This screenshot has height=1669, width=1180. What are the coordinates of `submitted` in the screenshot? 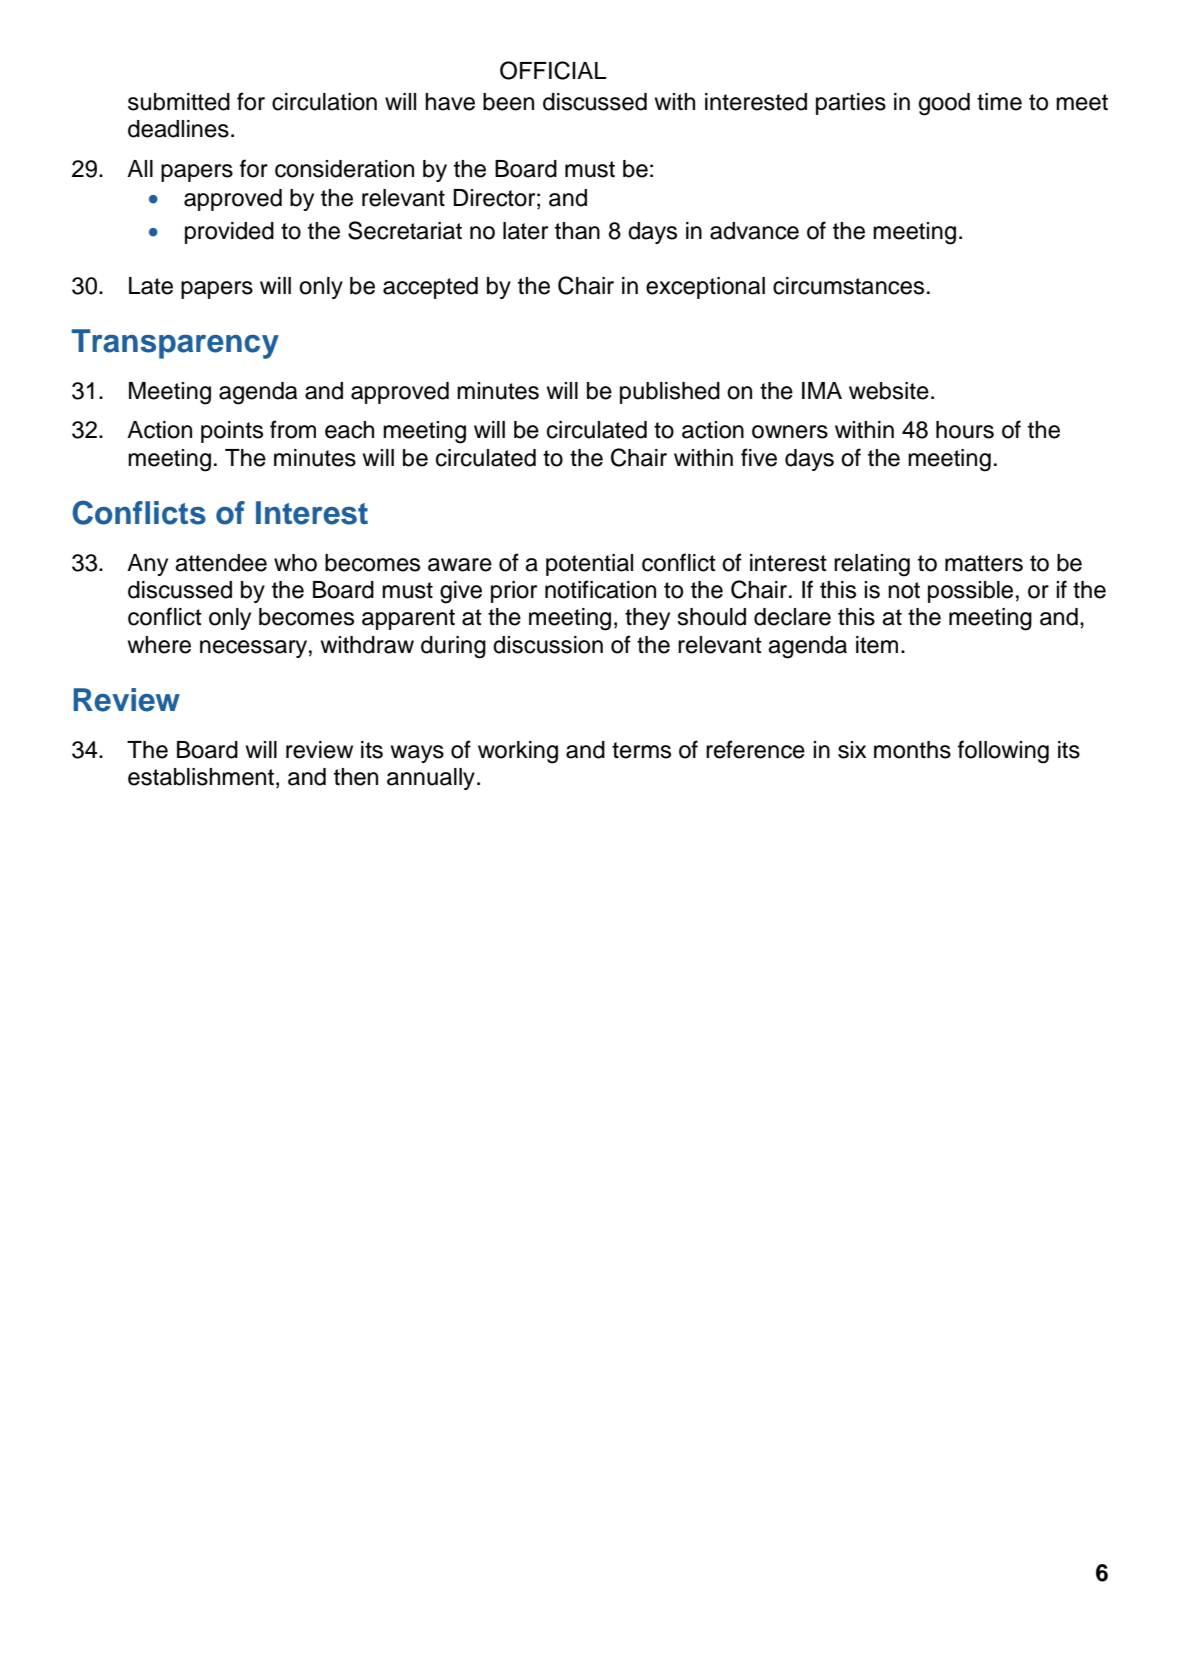 It's located at (179, 102).
